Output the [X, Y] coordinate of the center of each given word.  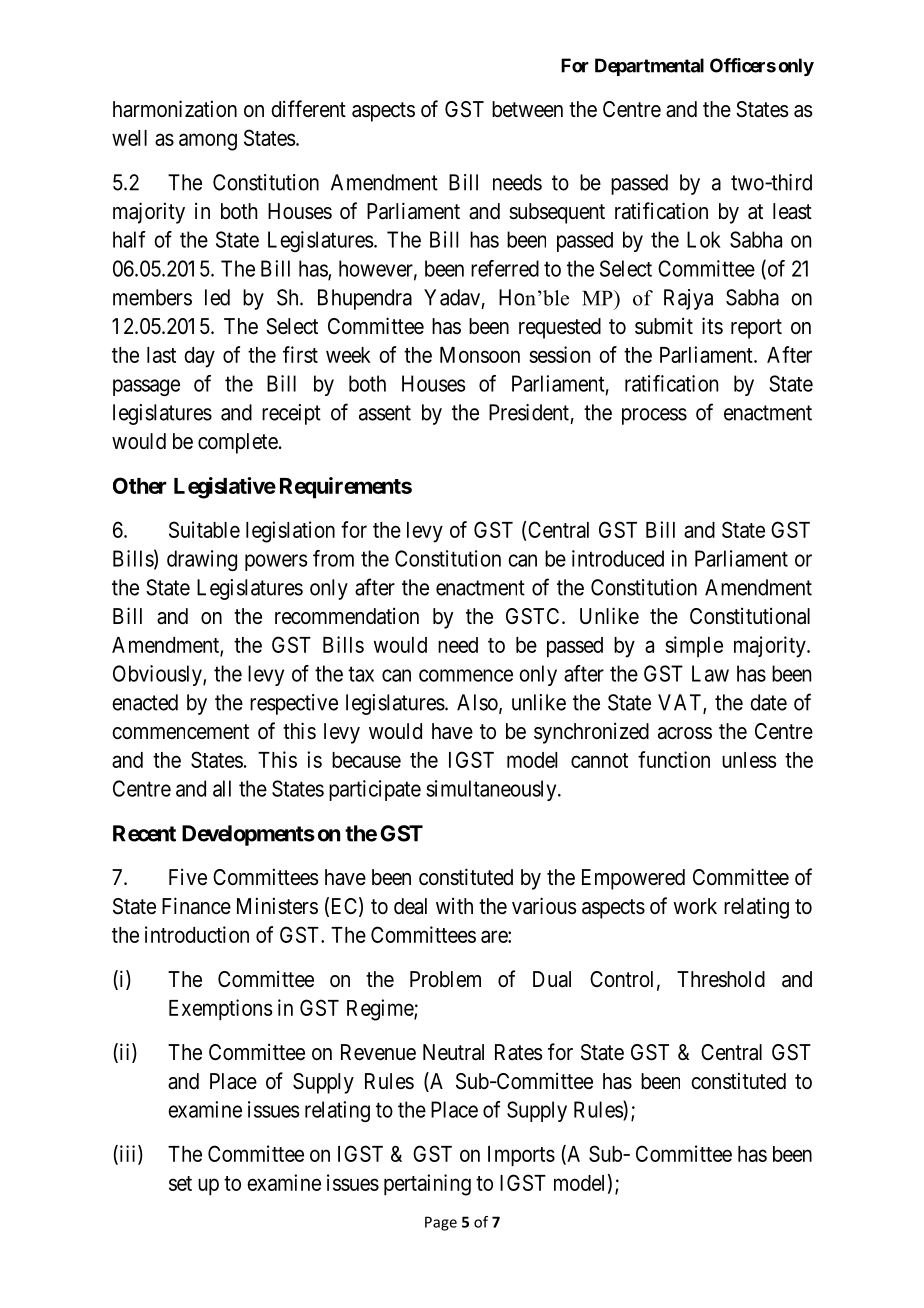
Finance [196, 906]
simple [694, 646]
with [454, 905]
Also [478, 703]
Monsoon [480, 355]
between [527, 109]
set [180, 1183]
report [756, 329]
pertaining [427, 1185]
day [199, 357]
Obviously [158, 675]
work [695, 906]
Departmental [649, 67]
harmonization [175, 109]
